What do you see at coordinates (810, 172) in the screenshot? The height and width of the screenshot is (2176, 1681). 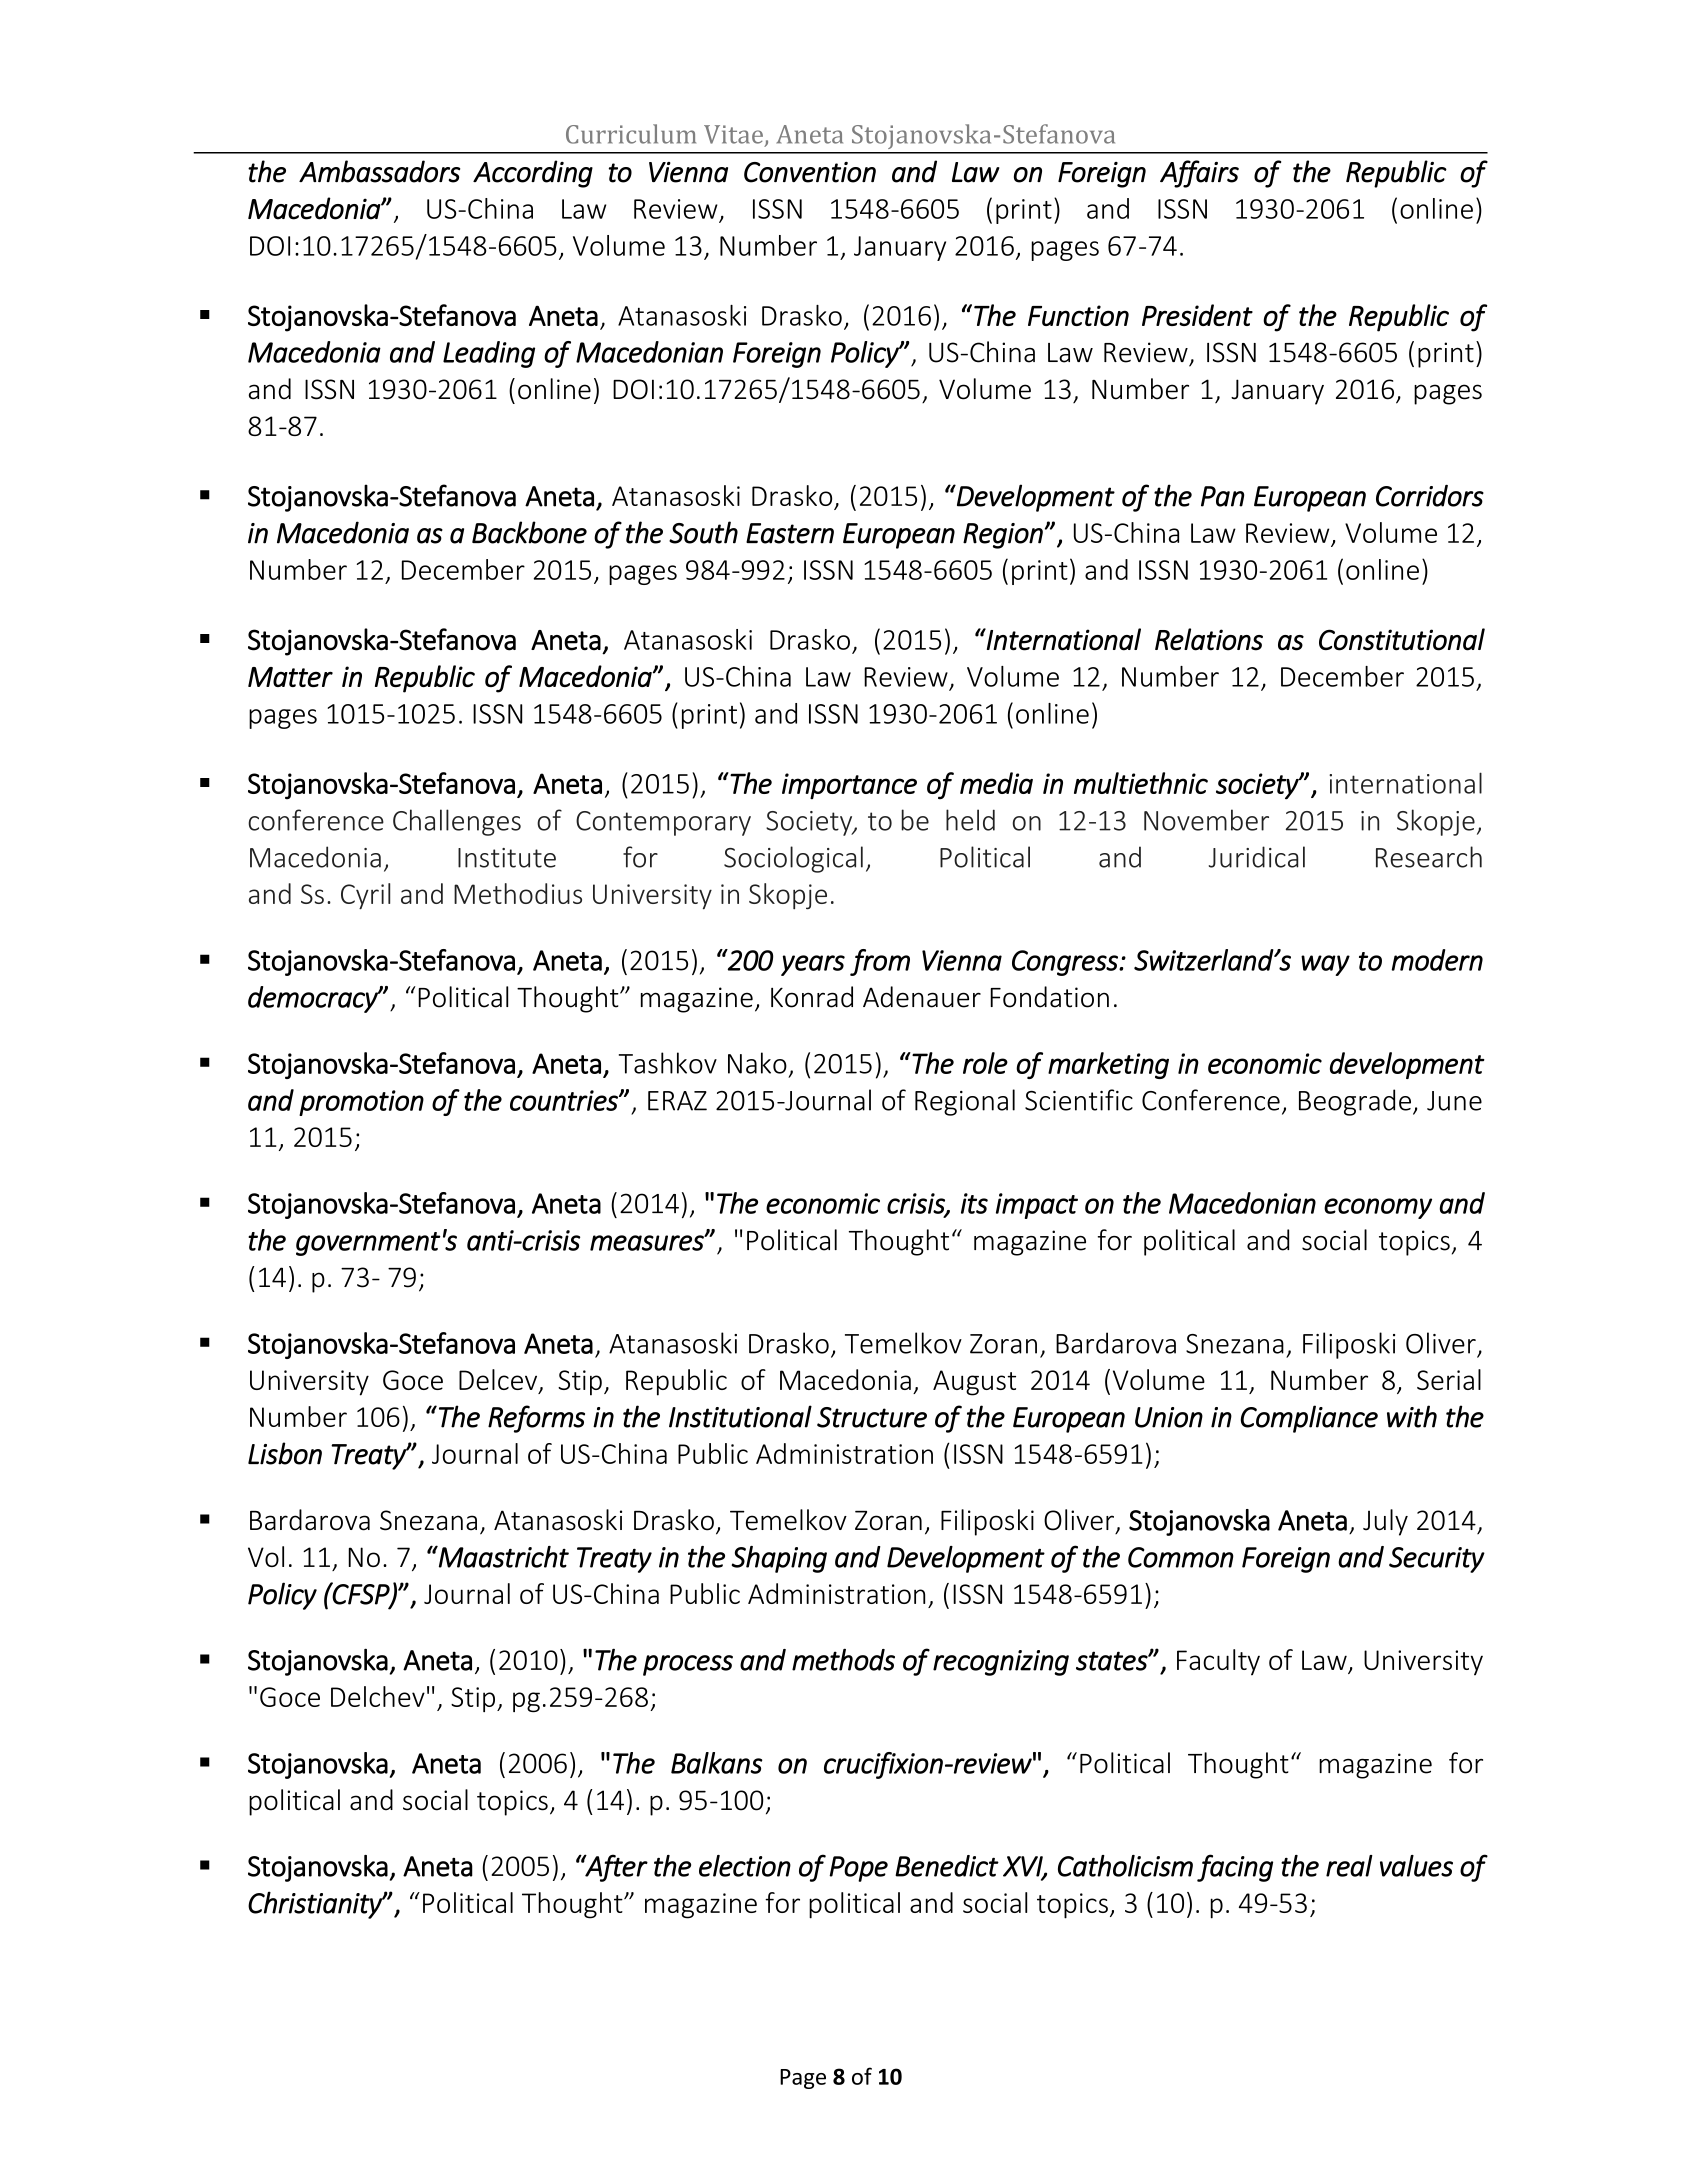 I see `Convention` at bounding box center [810, 172].
